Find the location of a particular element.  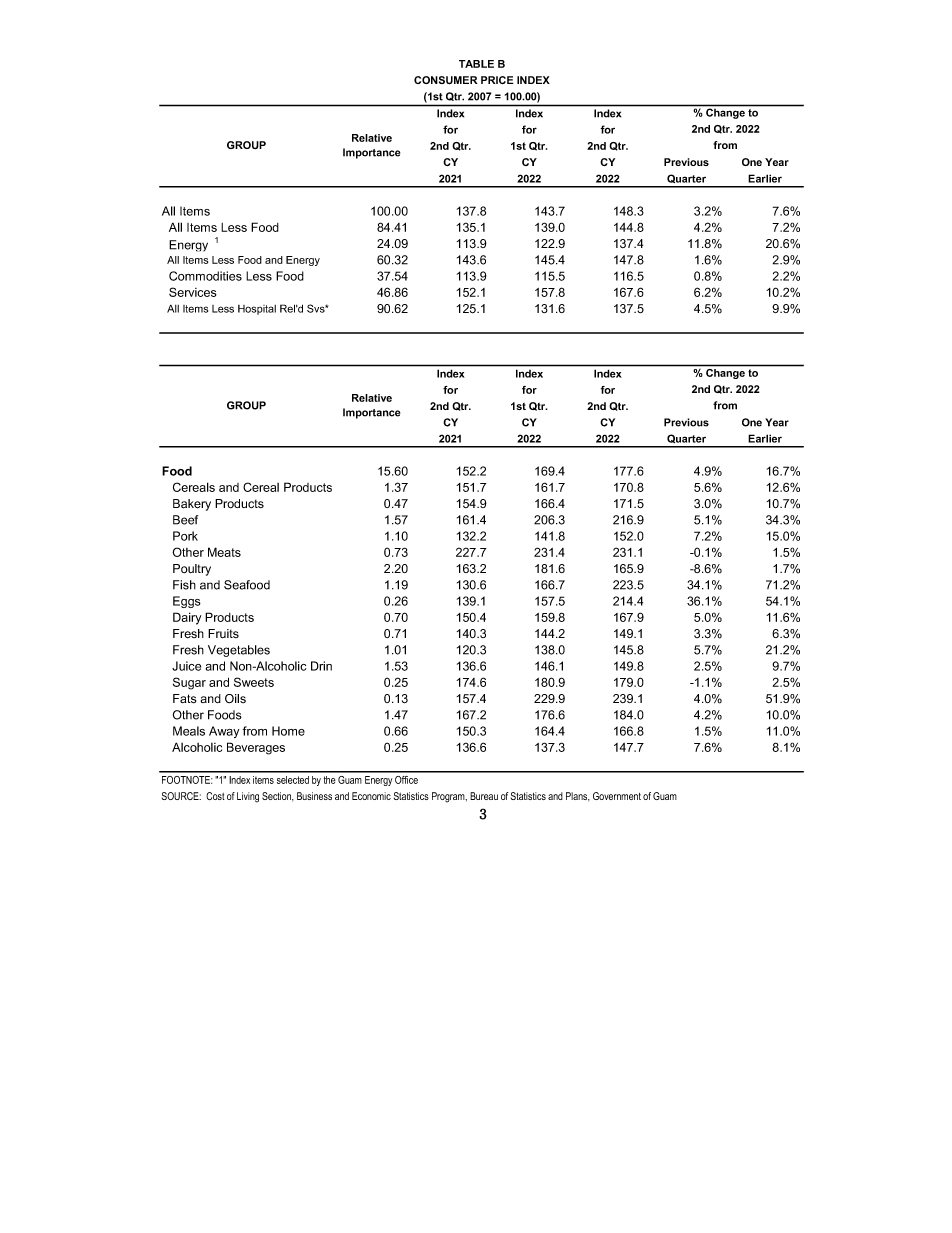

PRICE is located at coordinates (497, 80).
